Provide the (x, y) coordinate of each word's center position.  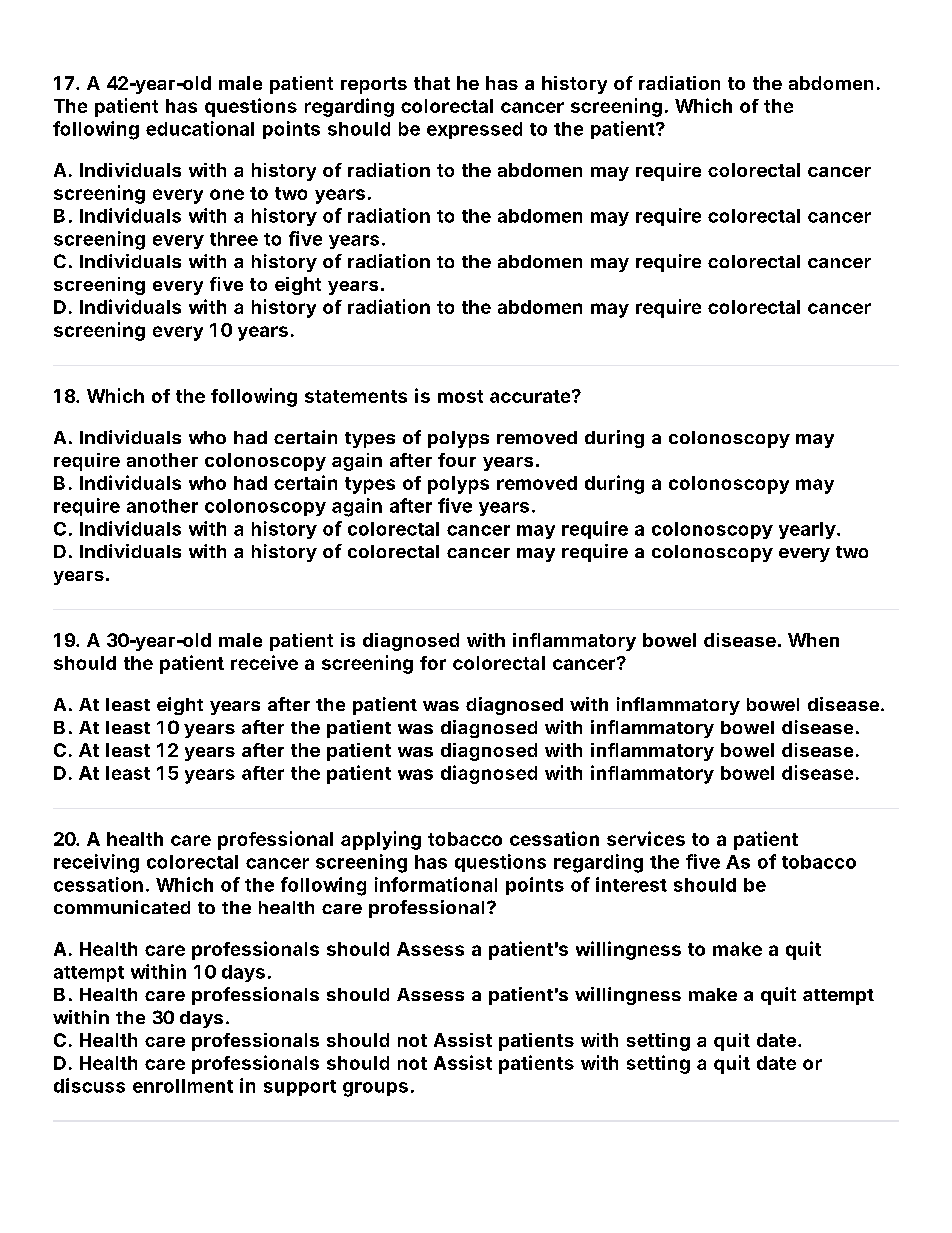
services (646, 838)
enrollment (183, 1086)
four (457, 460)
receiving (96, 863)
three (234, 239)
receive (264, 662)
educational (200, 128)
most (460, 396)
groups (375, 1089)
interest (631, 884)
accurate (530, 396)
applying (381, 840)
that (432, 83)
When (813, 640)
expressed (474, 130)
